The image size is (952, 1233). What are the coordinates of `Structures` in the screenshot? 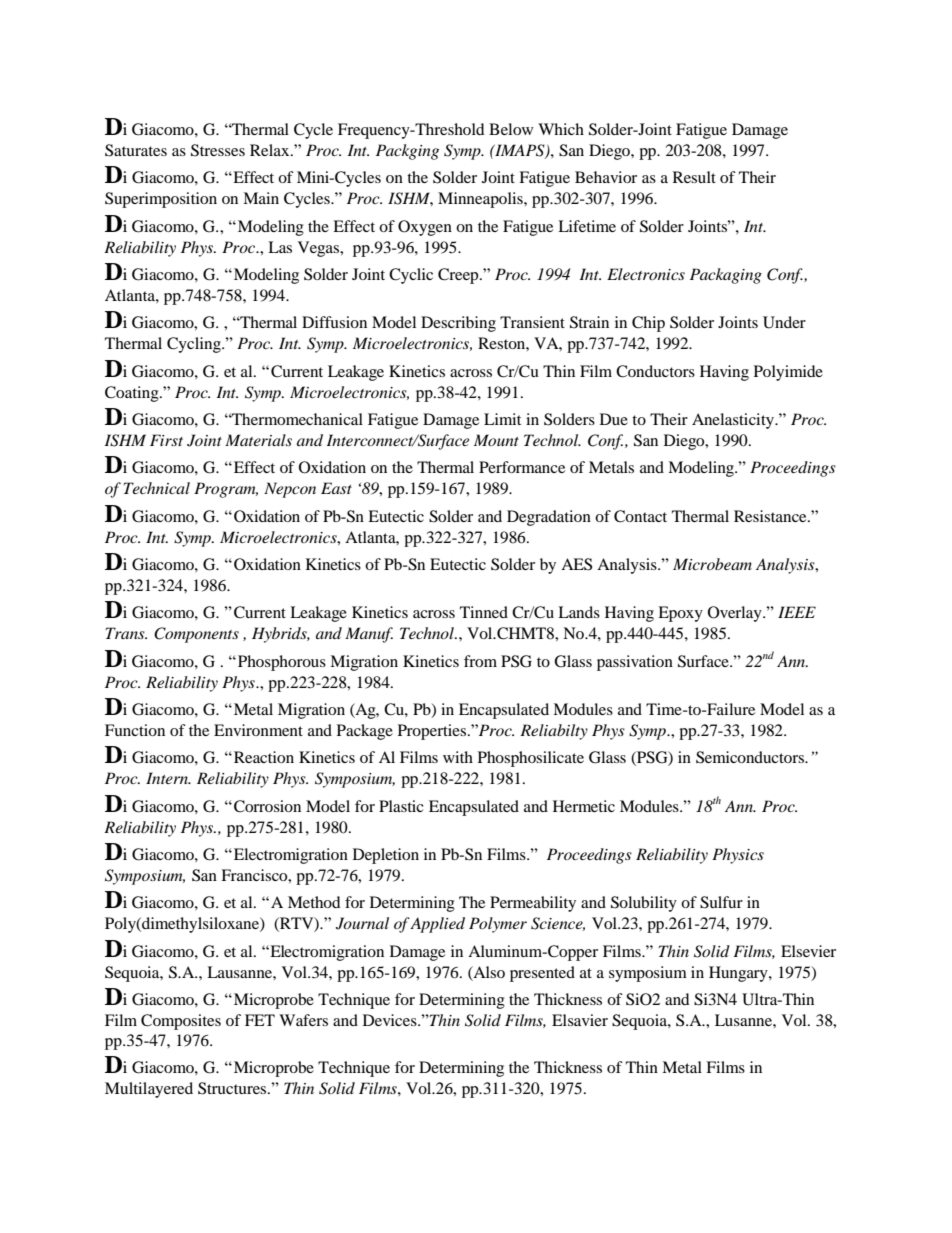 It's located at (233, 1088).
